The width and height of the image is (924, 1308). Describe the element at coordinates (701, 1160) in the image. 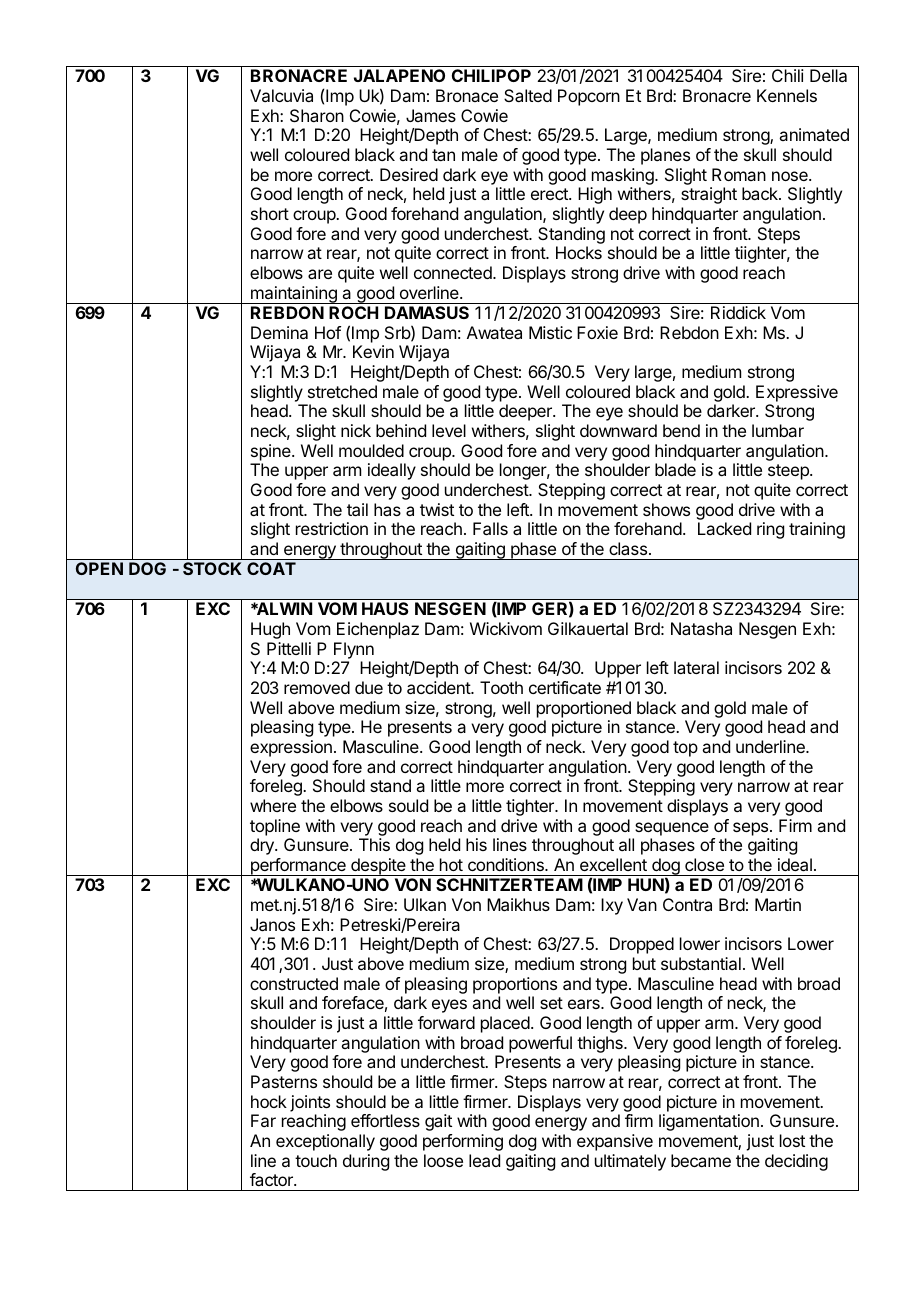

I see `became` at that location.
